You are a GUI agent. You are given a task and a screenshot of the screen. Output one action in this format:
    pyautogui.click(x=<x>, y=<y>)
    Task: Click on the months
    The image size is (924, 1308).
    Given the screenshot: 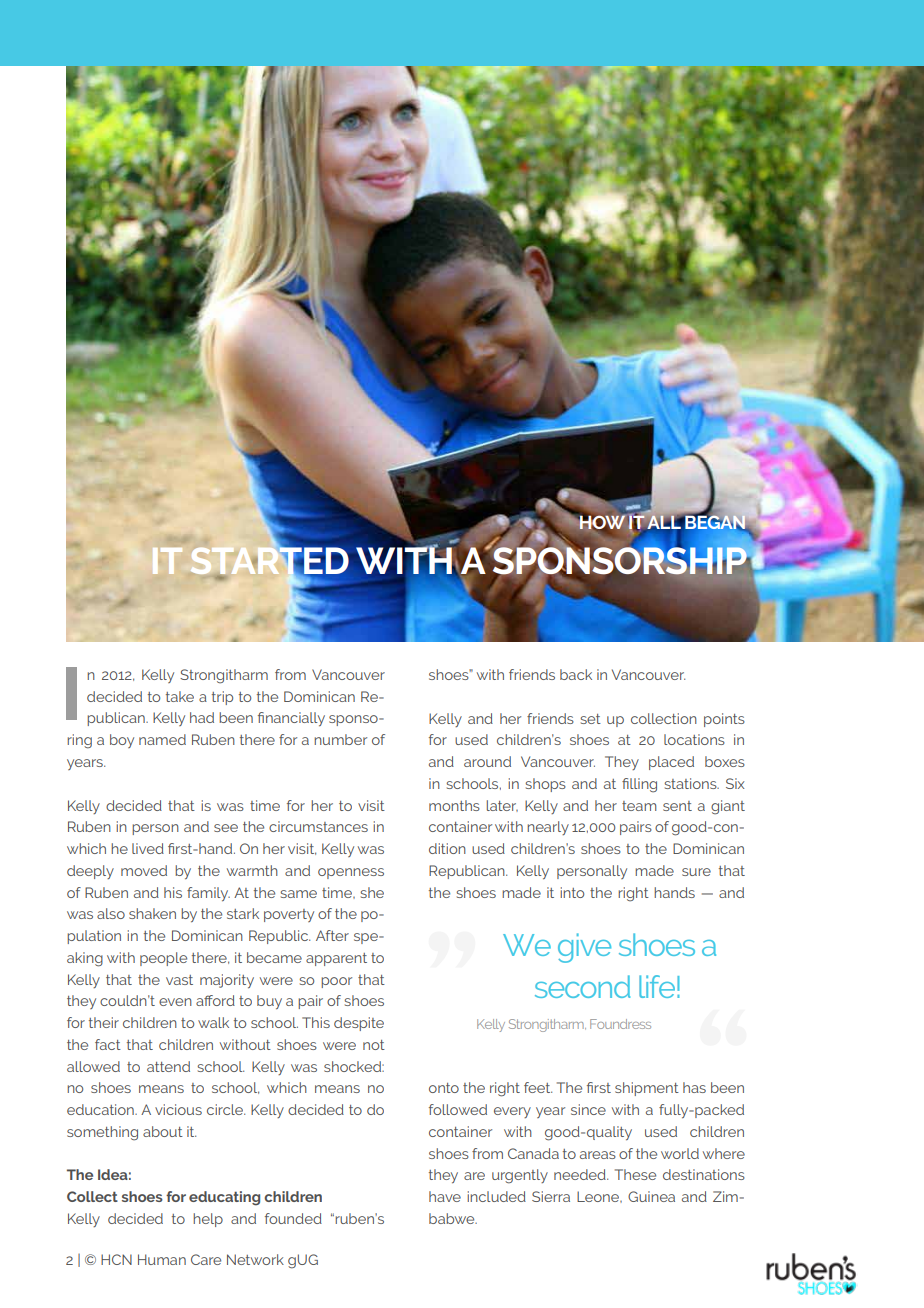 What is the action you would take?
    pyautogui.click(x=454, y=805)
